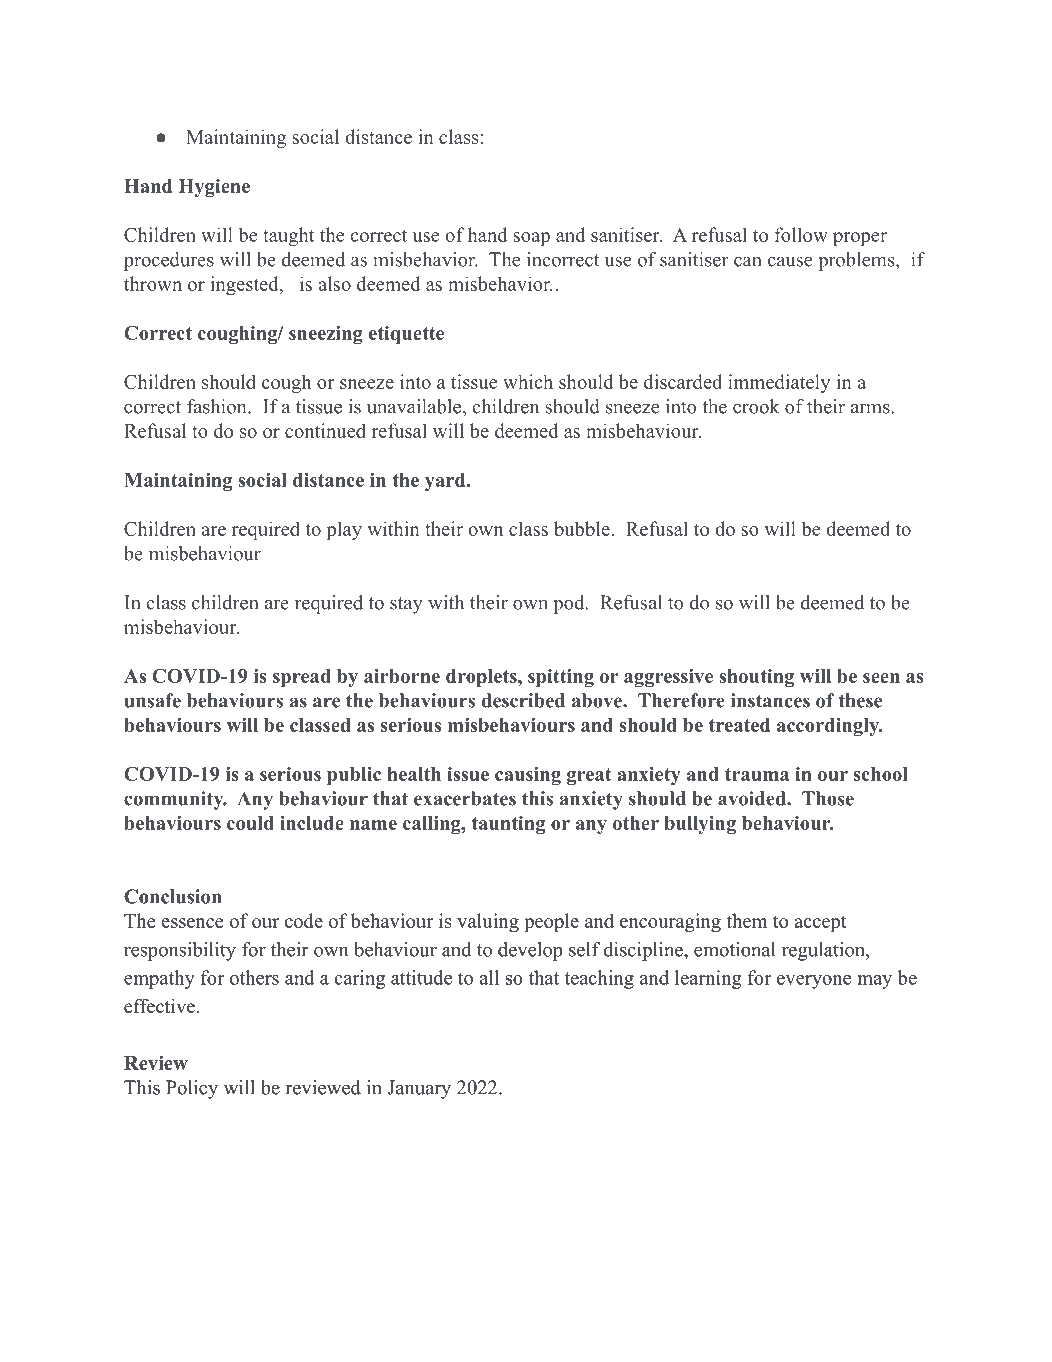  Describe the element at coordinates (801, 234) in the page. I see `follow` at that location.
